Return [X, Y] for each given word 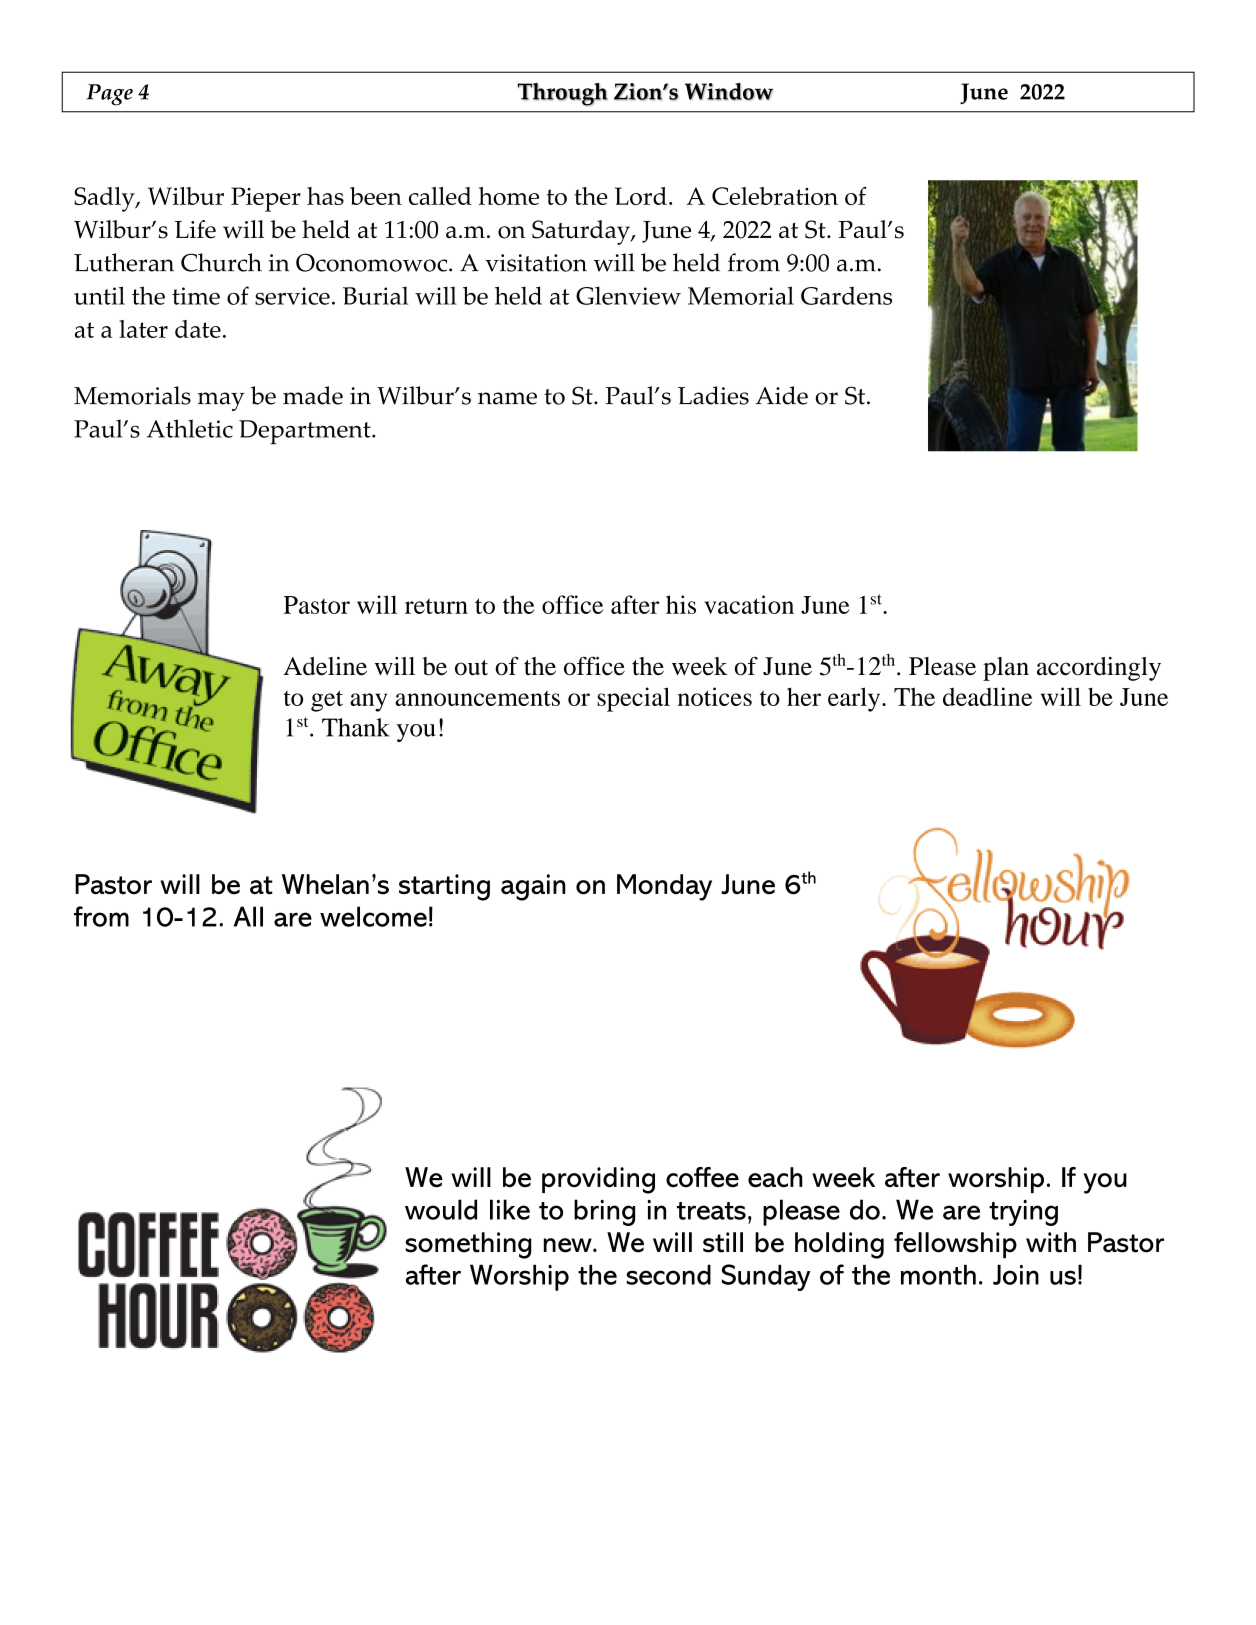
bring [604, 1212]
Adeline [325, 666]
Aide [782, 395]
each [775, 1177]
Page [109, 95]
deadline [987, 696]
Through [563, 94]
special [633, 699]
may [221, 401]
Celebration [775, 196]
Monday [664, 887]
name [507, 398]
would [441, 1209]
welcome [373, 916]
